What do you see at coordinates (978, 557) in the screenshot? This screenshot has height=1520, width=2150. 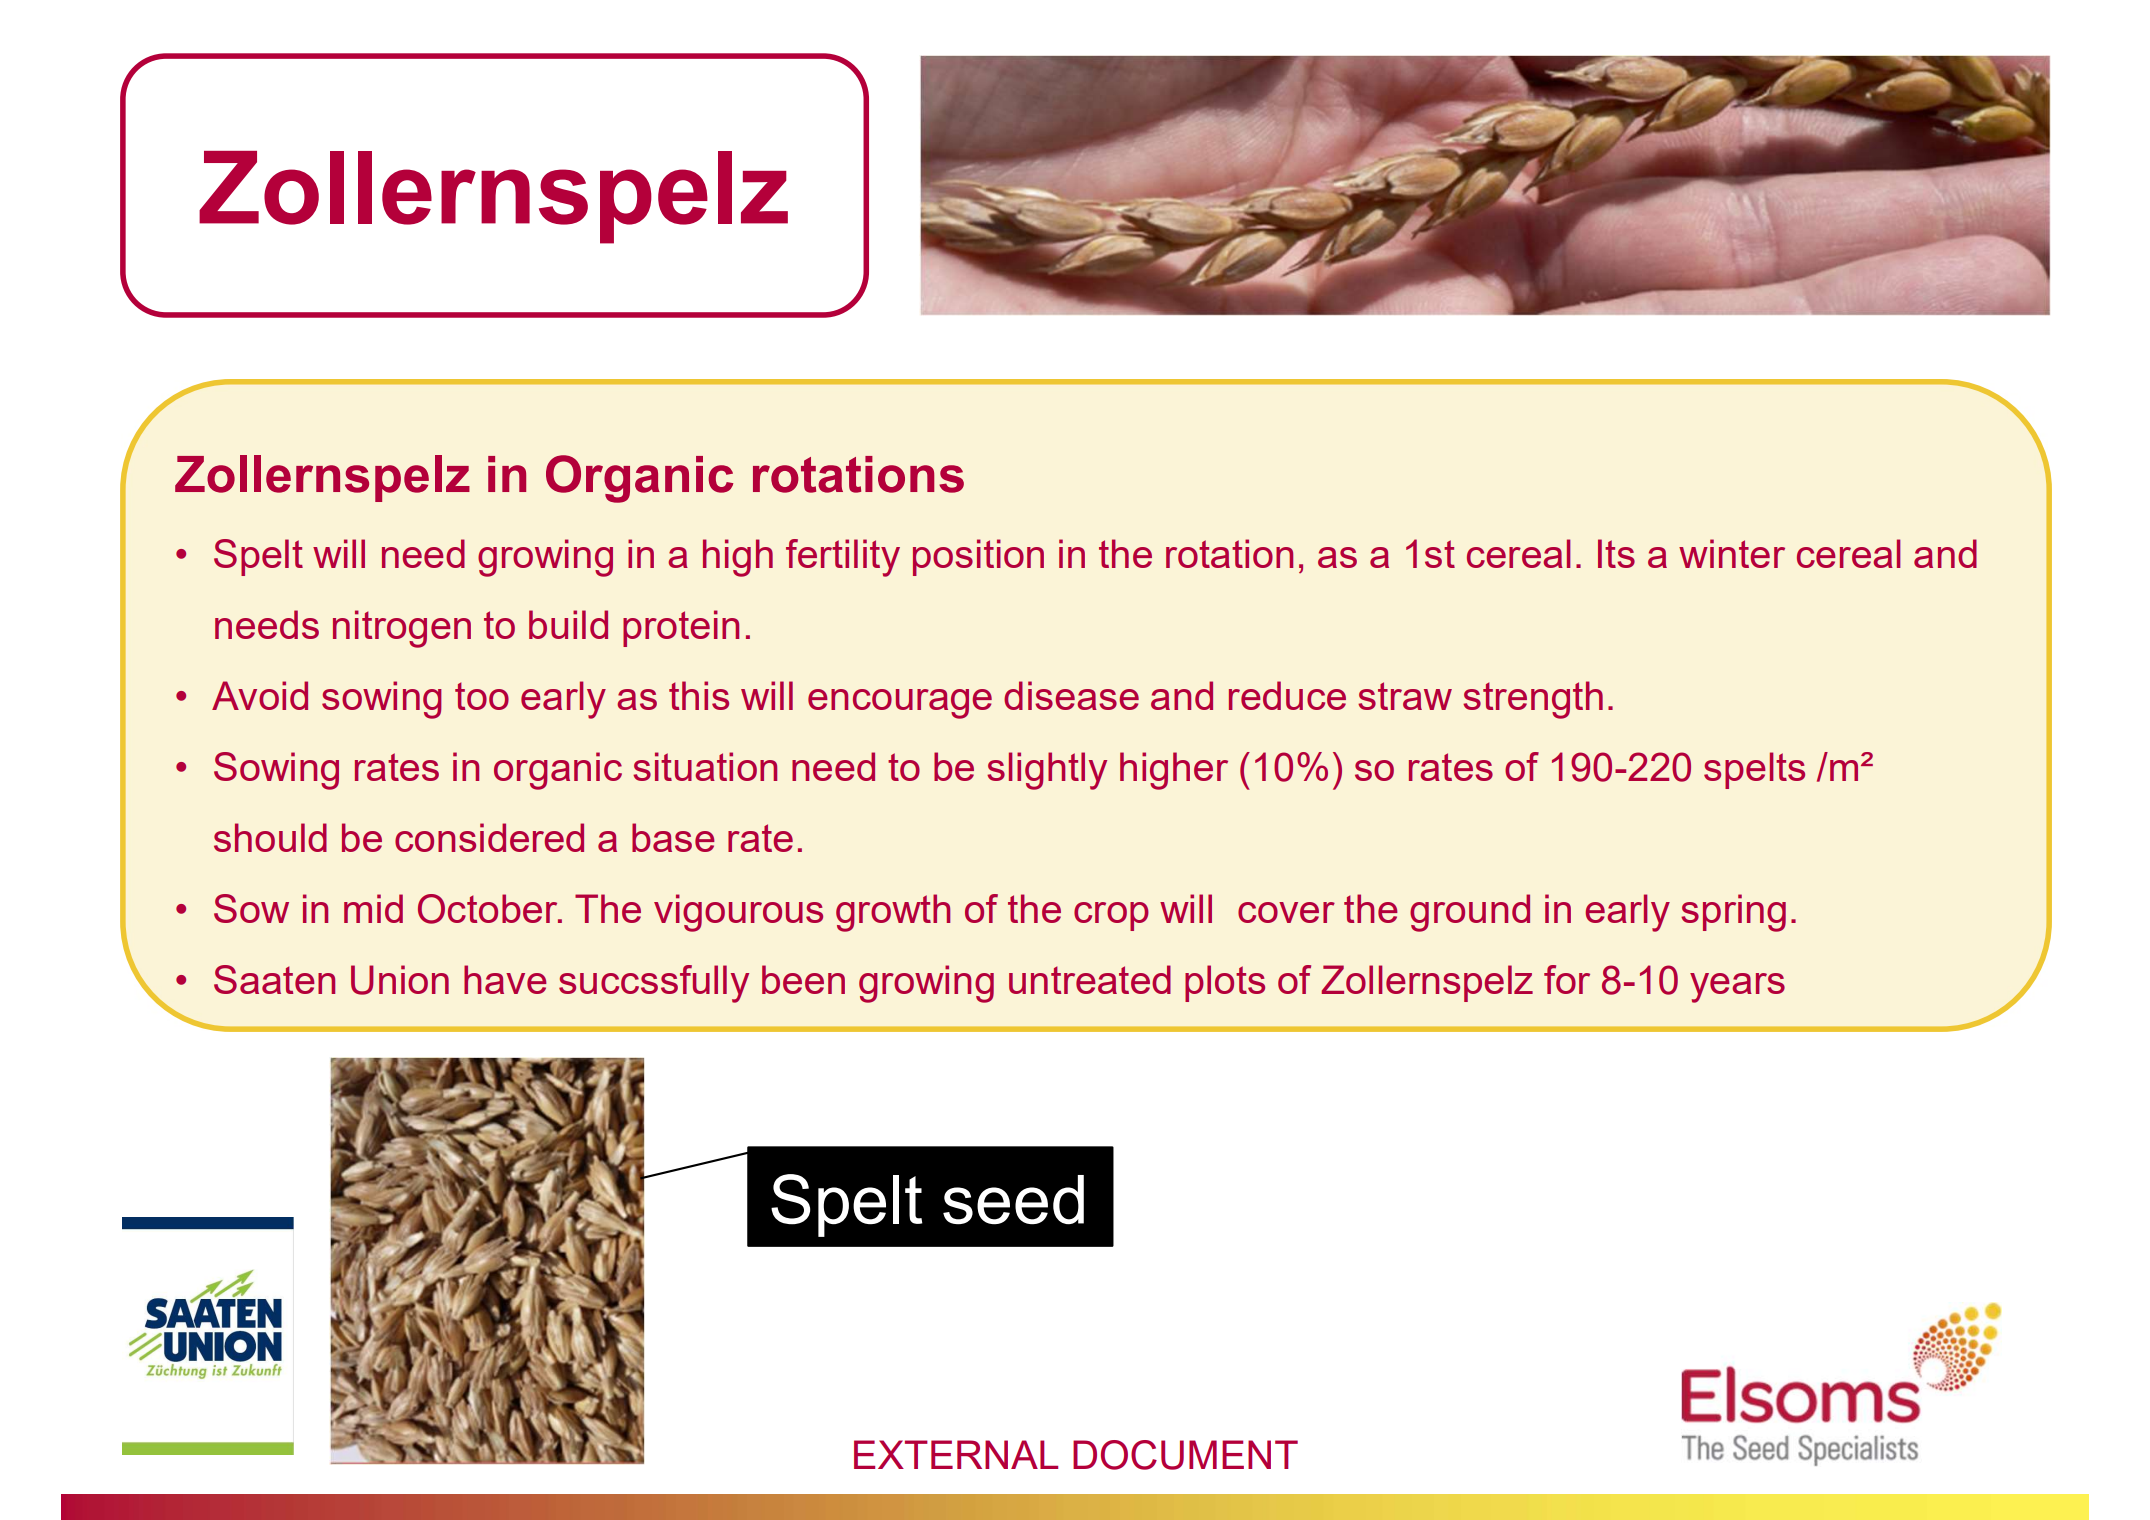 I see `position` at bounding box center [978, 557].
